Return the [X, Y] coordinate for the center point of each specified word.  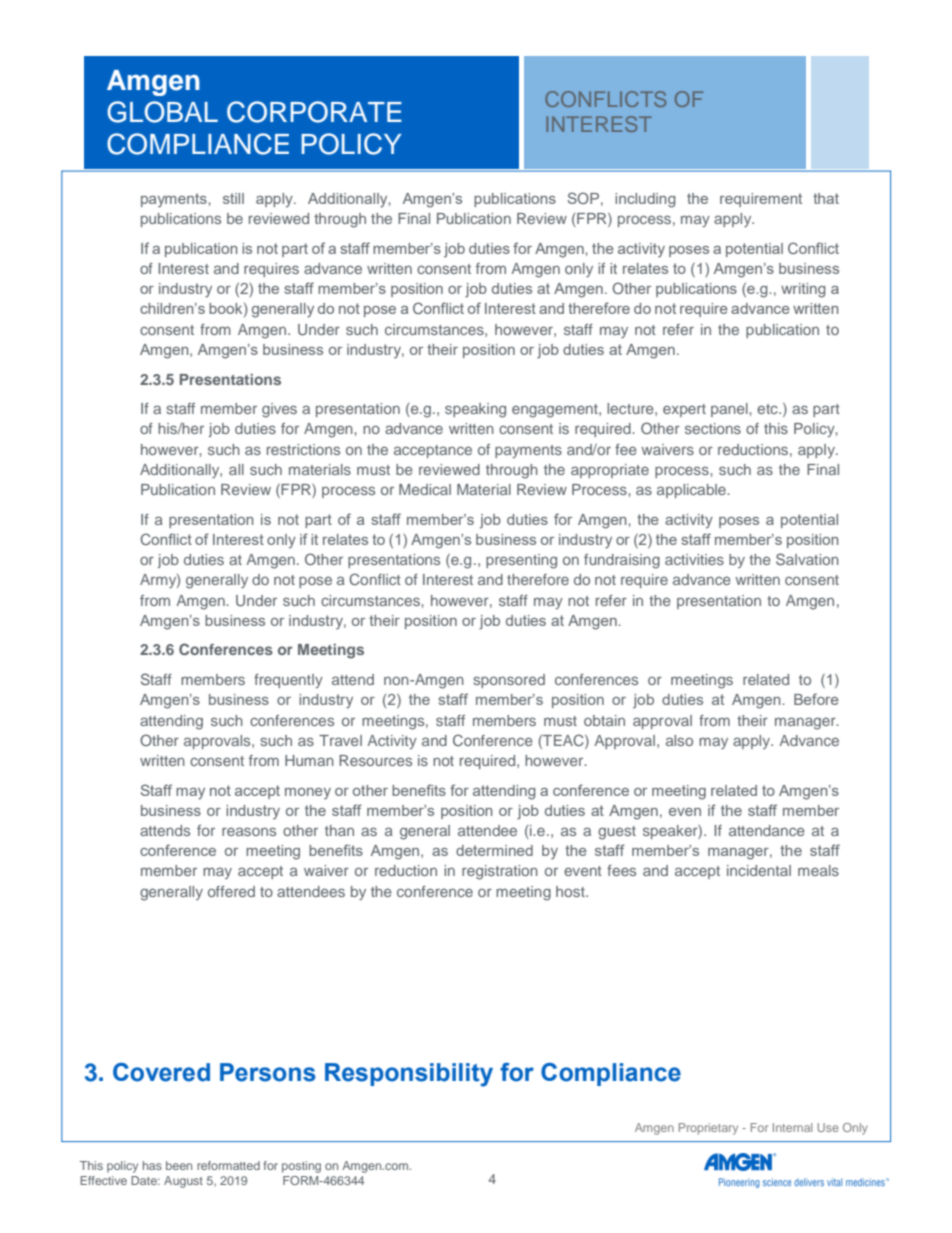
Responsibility [409, 1075]
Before [816, 699]
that [826, 198]
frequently [288, 681]
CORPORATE [314, 112]
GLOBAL [162, 112]
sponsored [509, 681]
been [179, 1165]
